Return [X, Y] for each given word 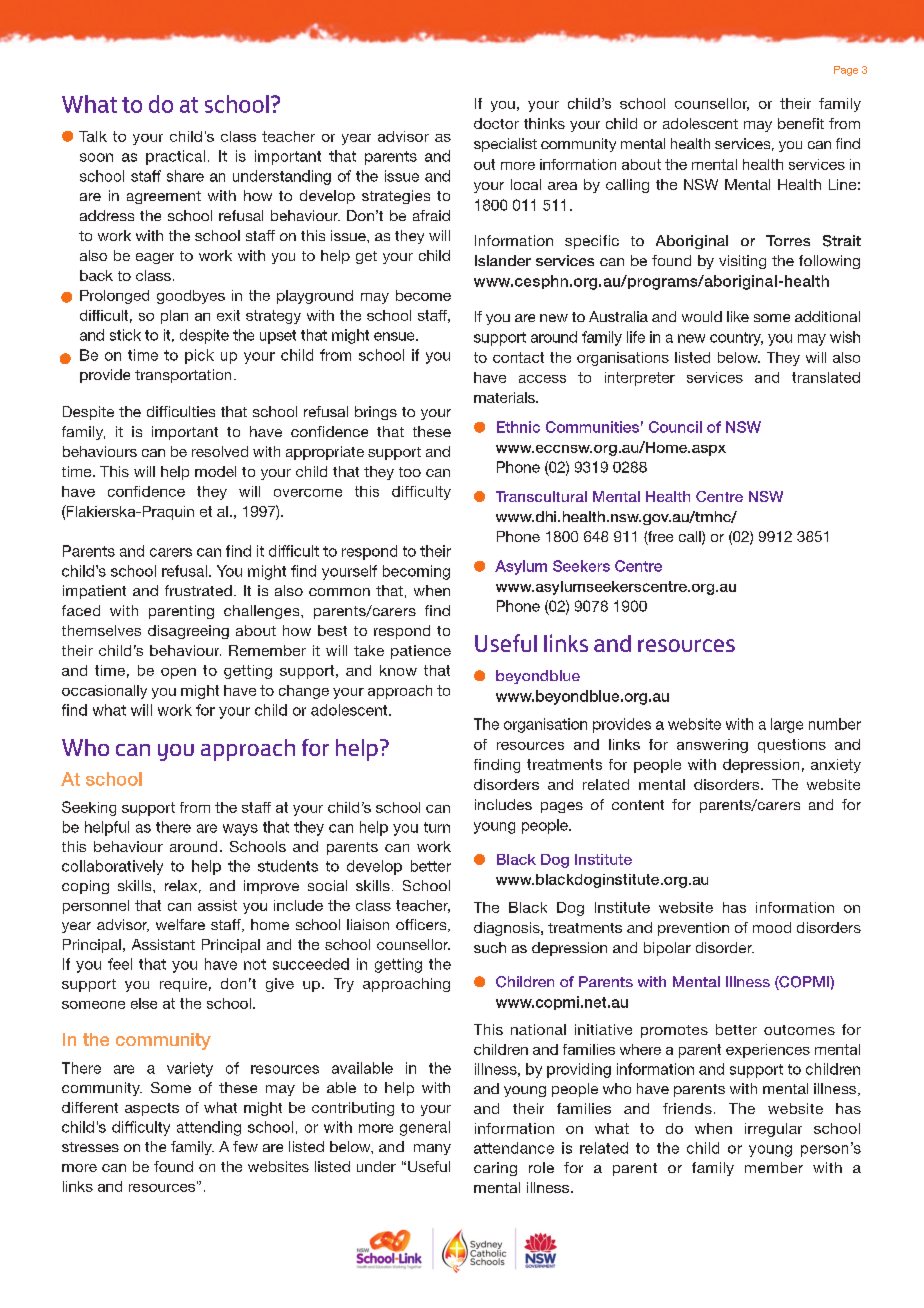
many [432, 1149]
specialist [505, 145]
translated [826, 377]
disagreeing [188, 632]
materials [505, 397]
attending [209, 1128]
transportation [183, 376]
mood [772, 927]
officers [422, 925]
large [787, 725]
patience [421, 652]
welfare [180, 924]
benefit [801, 123]
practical [175, 157]
